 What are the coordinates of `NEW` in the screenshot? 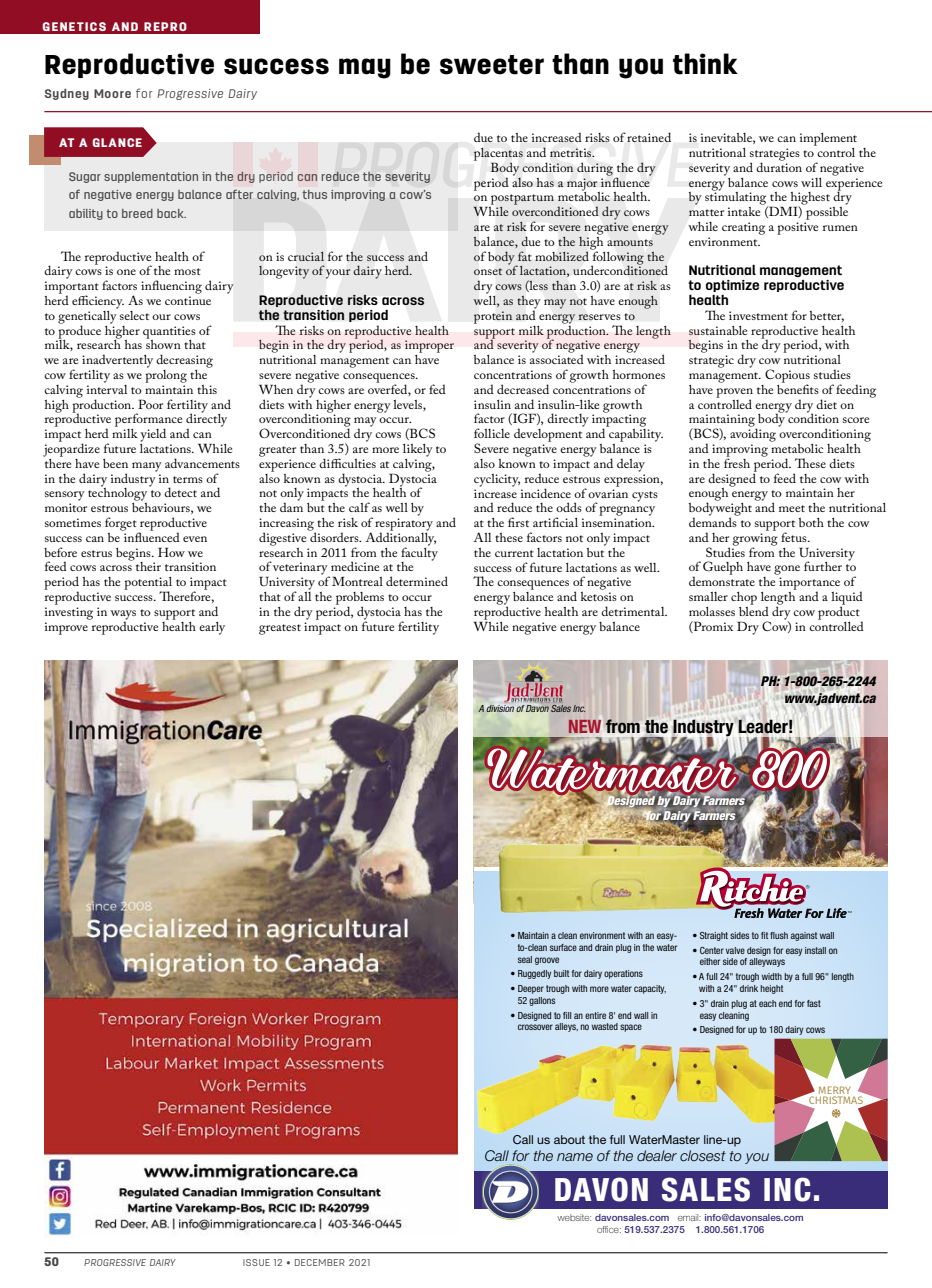 It's located at (585, 726).
